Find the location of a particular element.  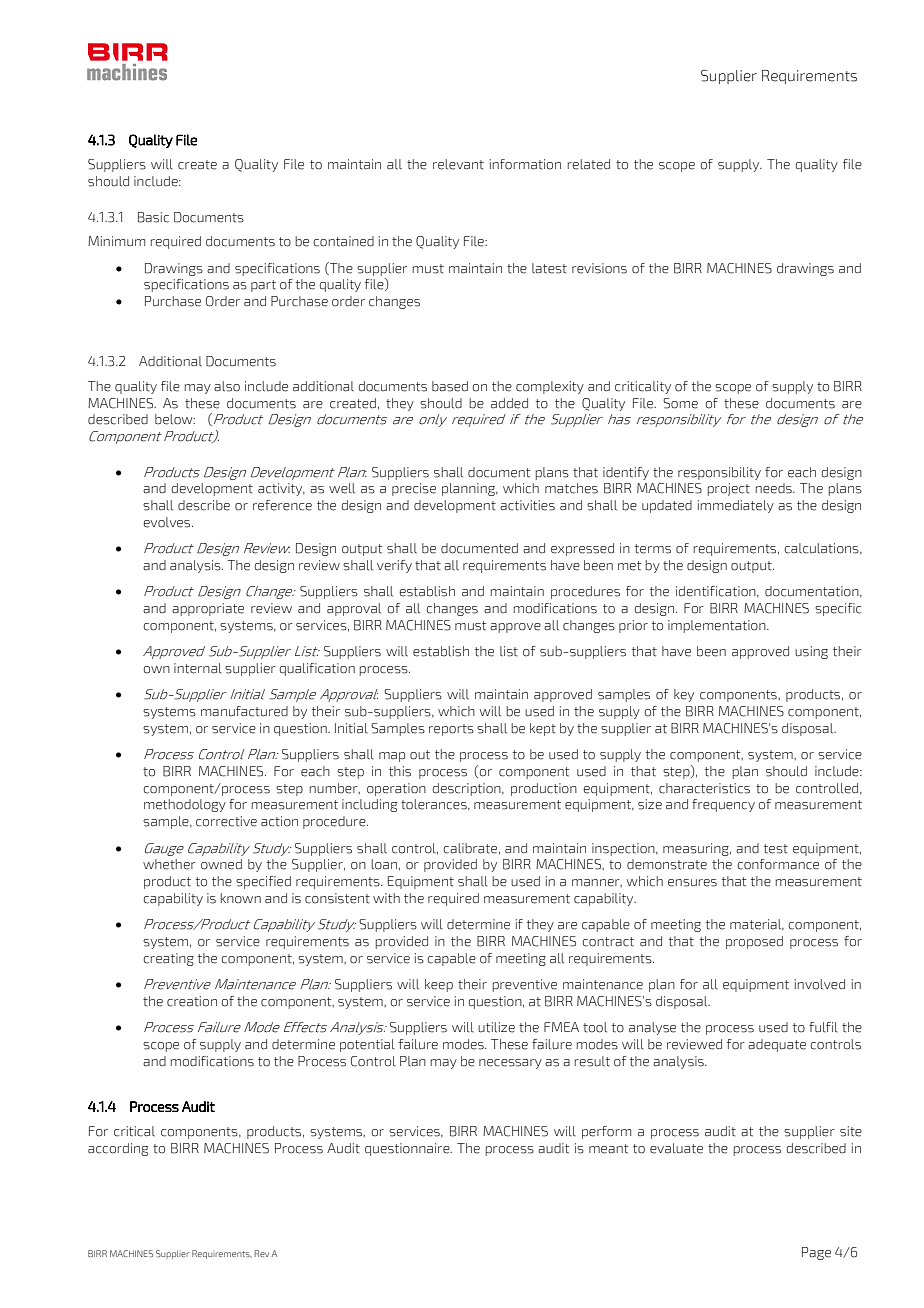

evolves is located at coordinates (168, 522).
